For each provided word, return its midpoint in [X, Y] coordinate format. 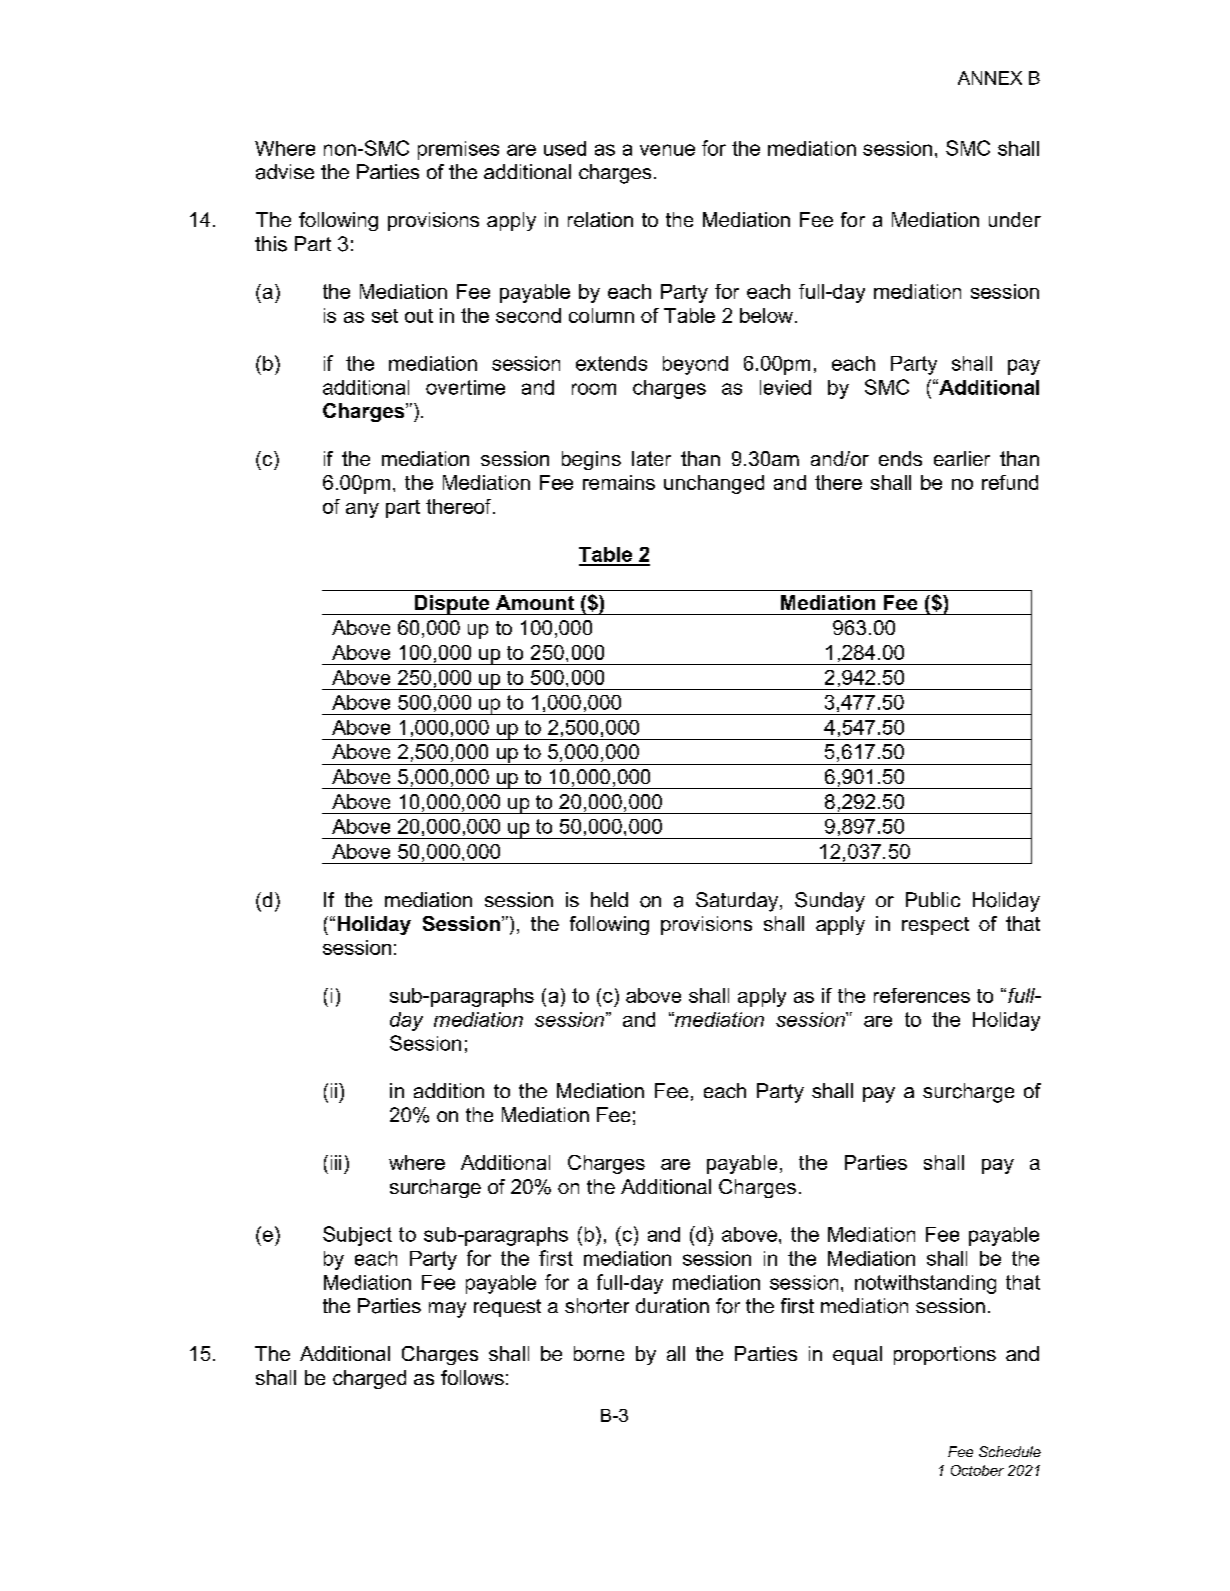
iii [336, 1162]
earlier [962, 458]
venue [667, 150]
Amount [535, 602]
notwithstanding [925, 1284]
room [594, 389]
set [385, 316]
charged [369, 1379]
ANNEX [990, 78]
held [609, 899]
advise [285, 172]
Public [933, 899]
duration [672, 1305]
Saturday [738, 902]
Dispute [452, 605]
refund [1010, 482]
